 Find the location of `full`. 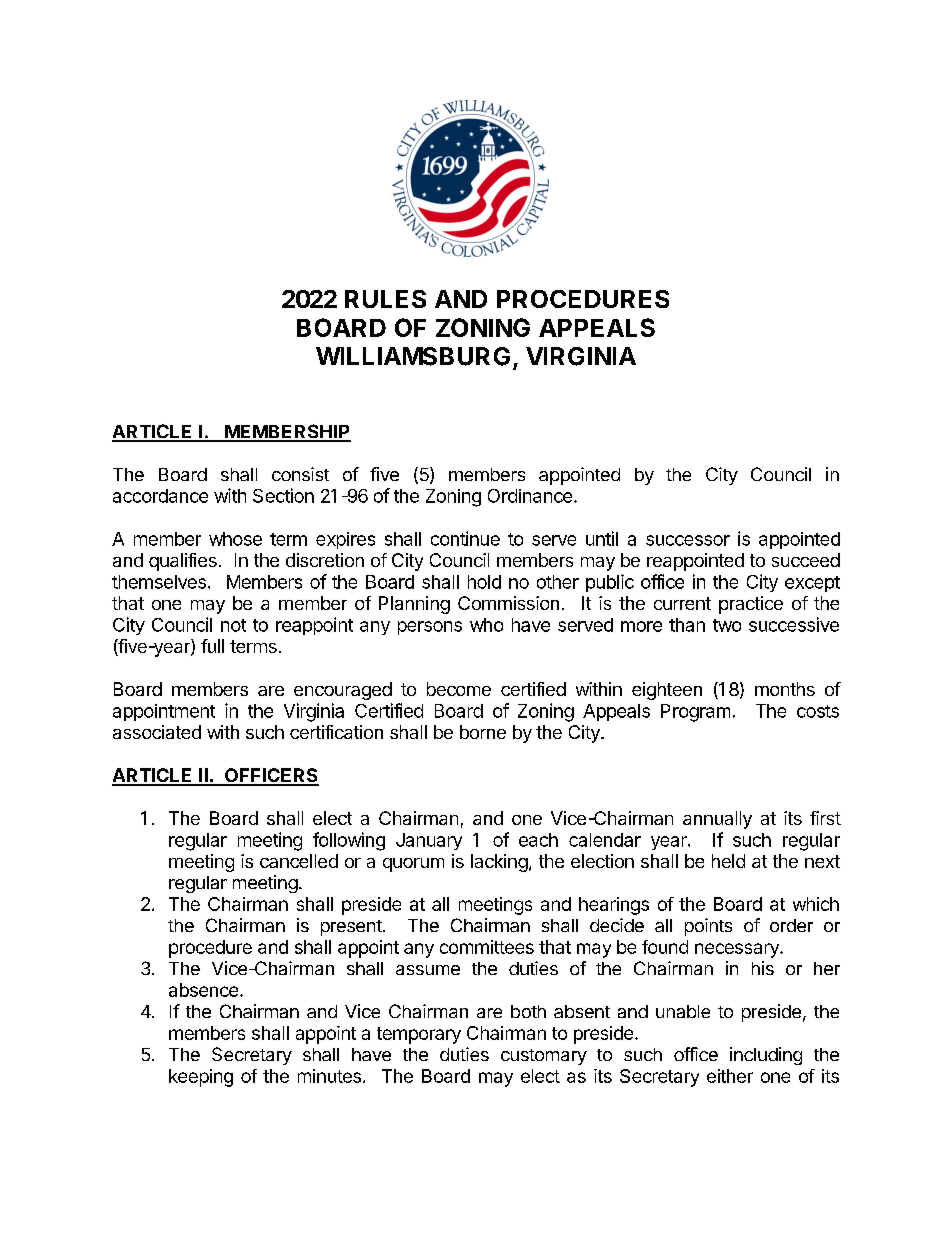

full is located at coordinates (212, 646).
